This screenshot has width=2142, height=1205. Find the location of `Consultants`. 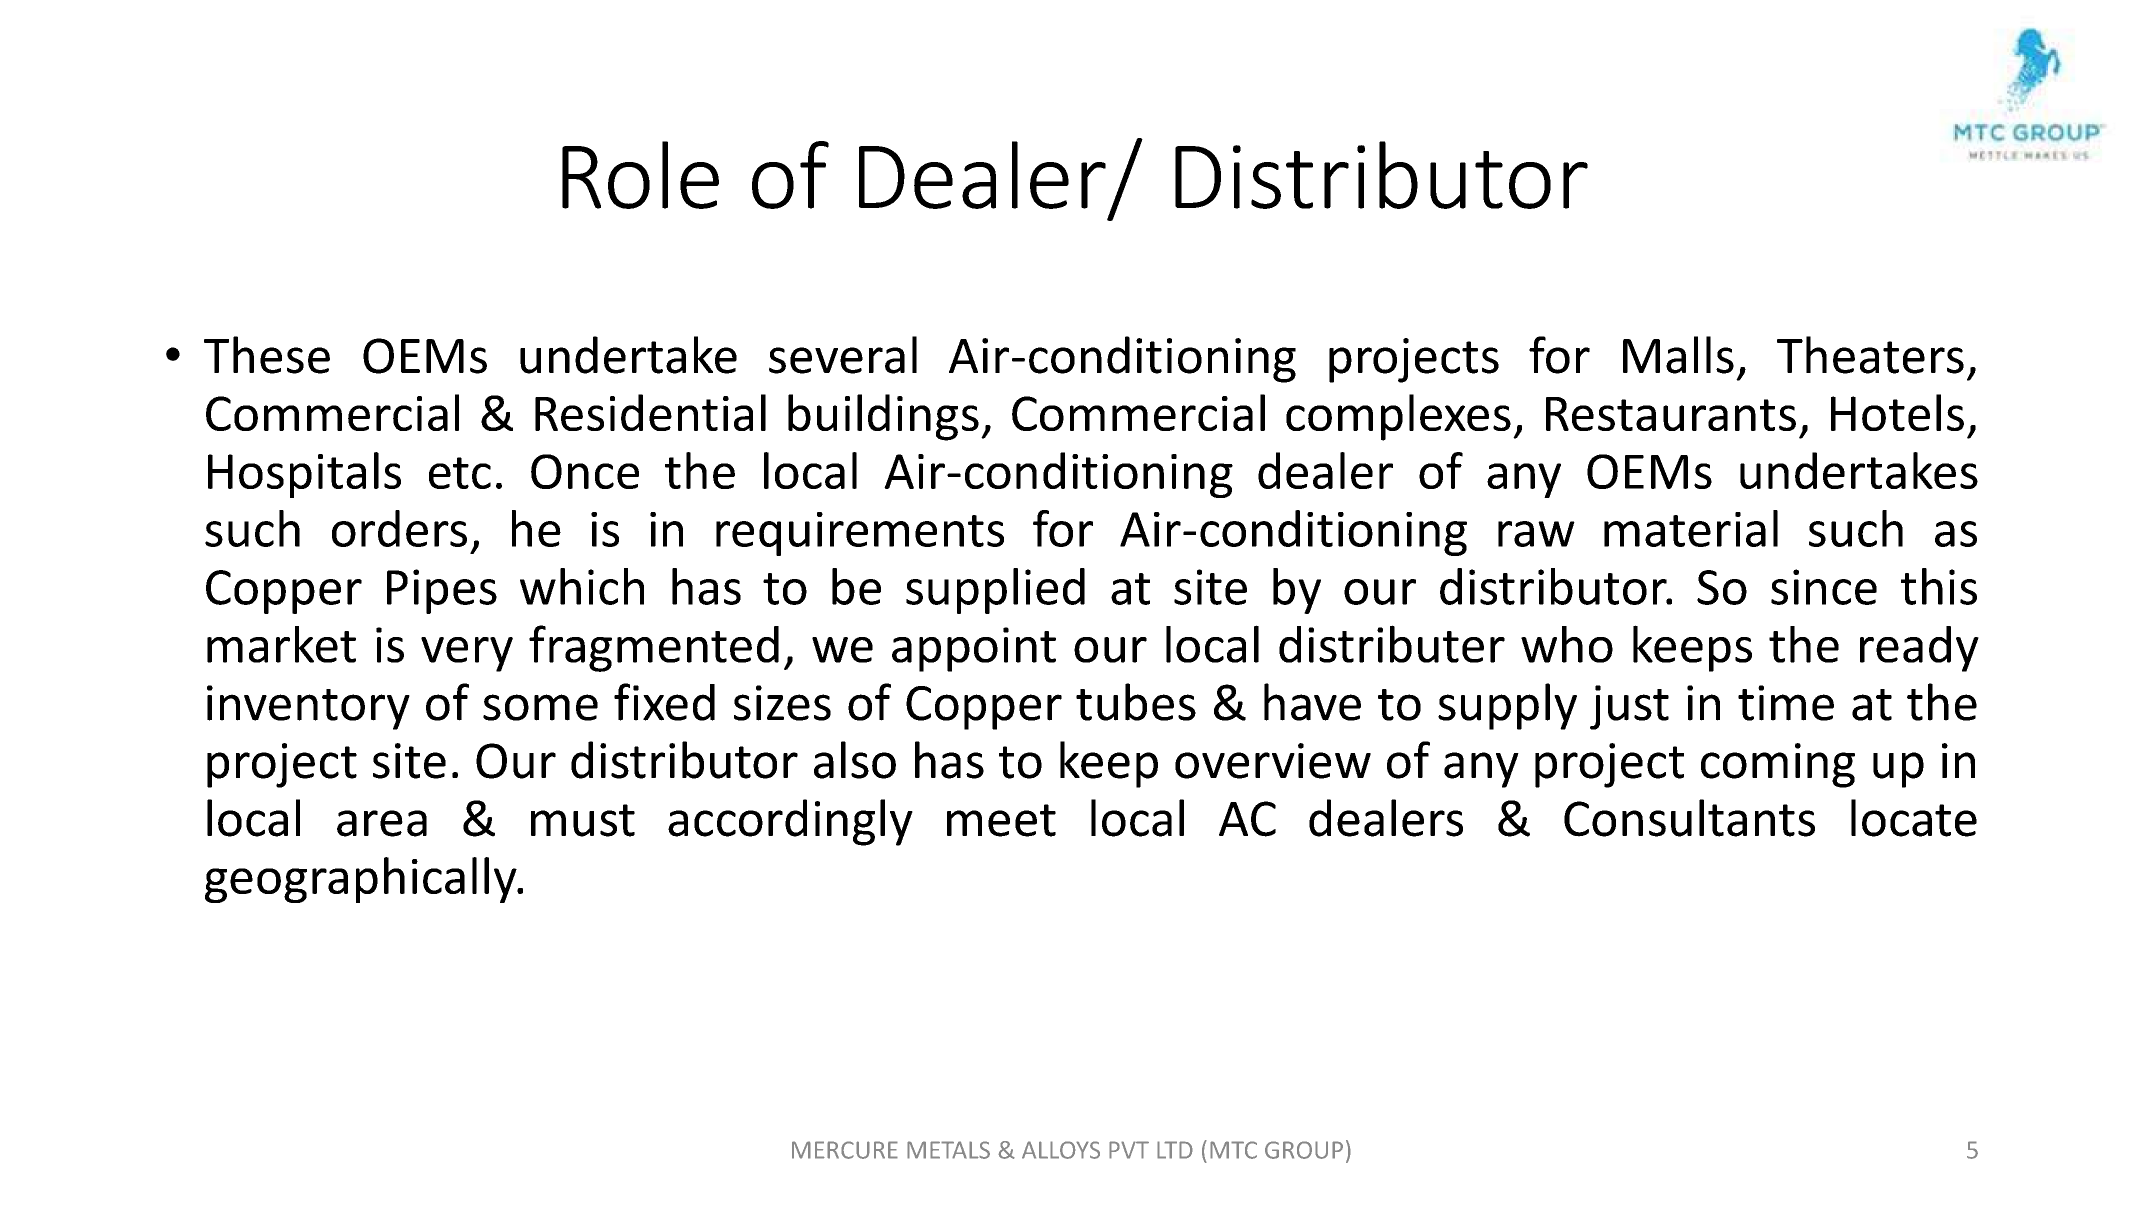

Consultants is located at coordinates (1689, 818).
